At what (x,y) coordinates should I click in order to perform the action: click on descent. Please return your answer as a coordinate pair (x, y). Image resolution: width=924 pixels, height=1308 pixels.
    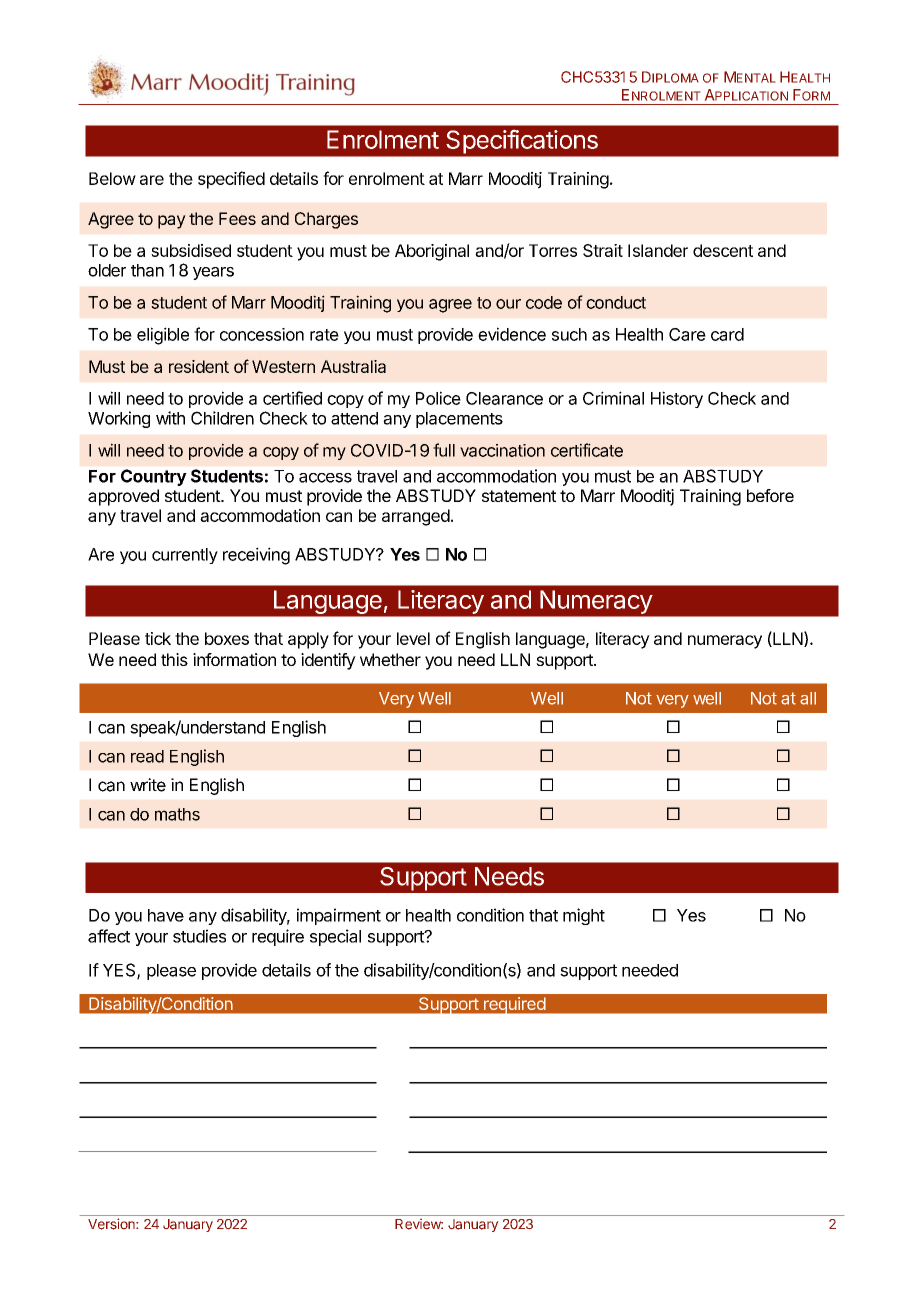
    Looking at the image, I should click on (723, 250).
